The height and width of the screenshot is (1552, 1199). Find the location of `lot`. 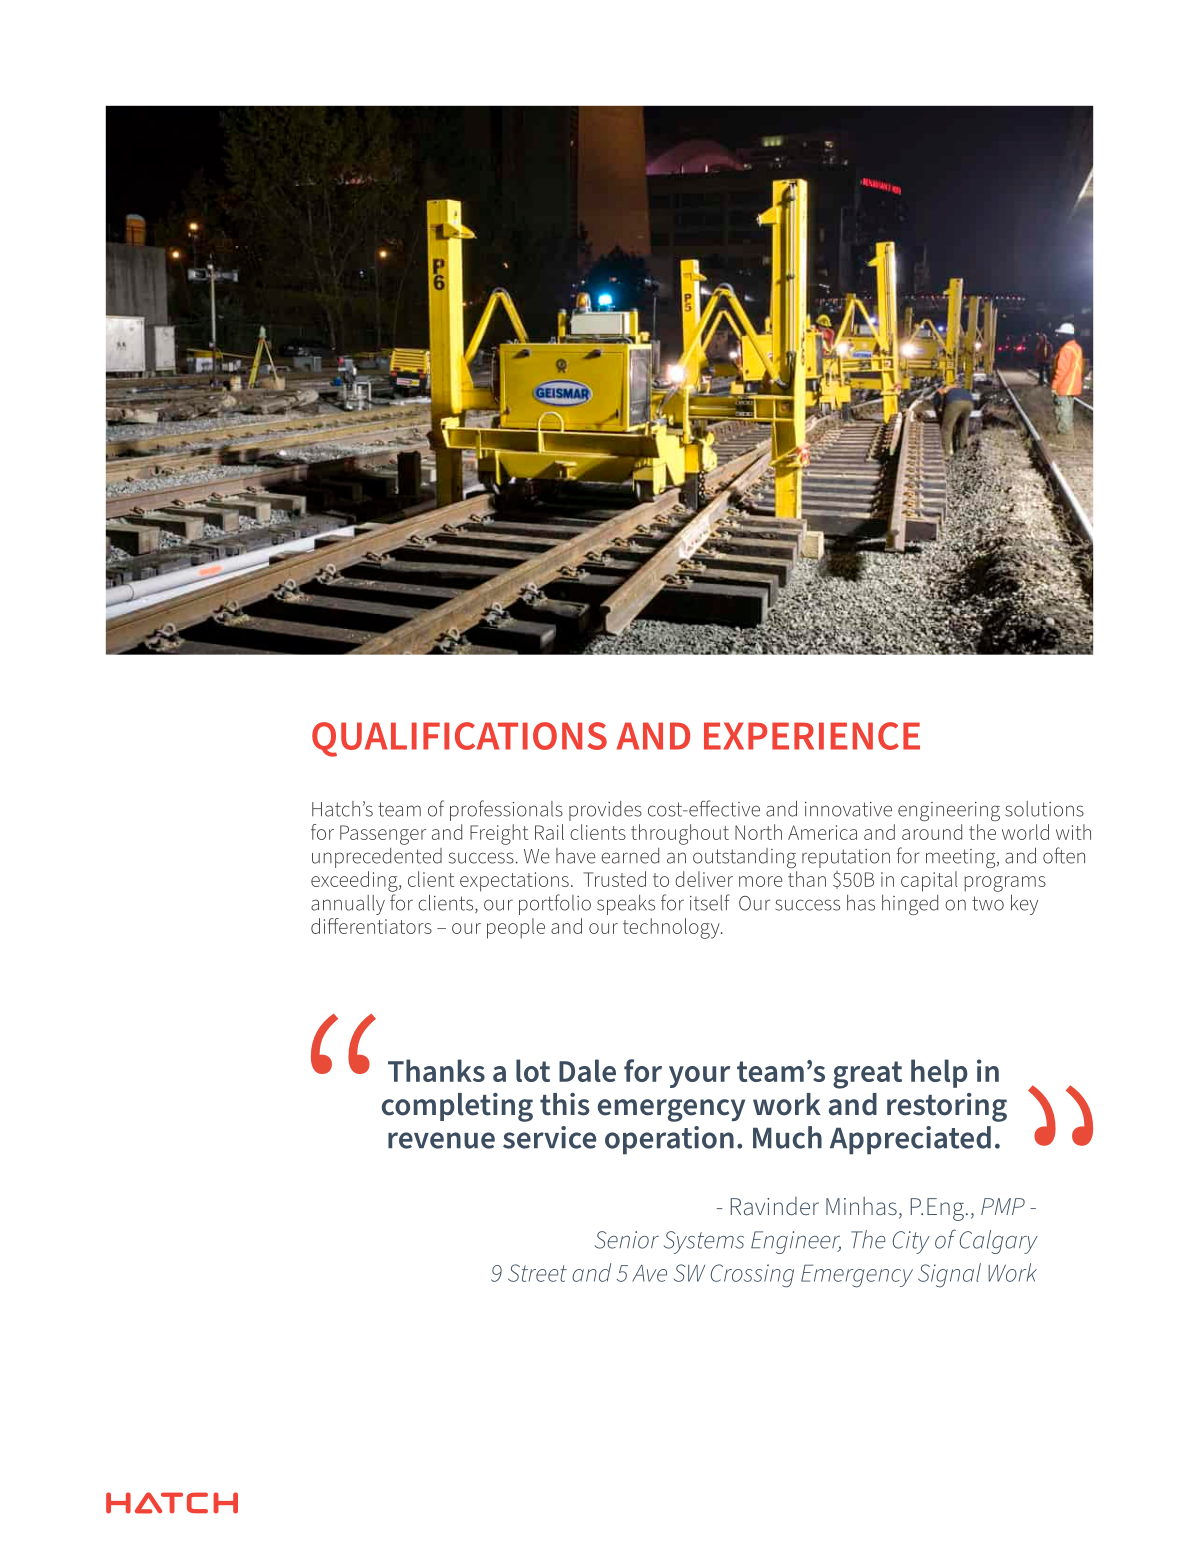

lot is located at coordinates (533, 1070).
